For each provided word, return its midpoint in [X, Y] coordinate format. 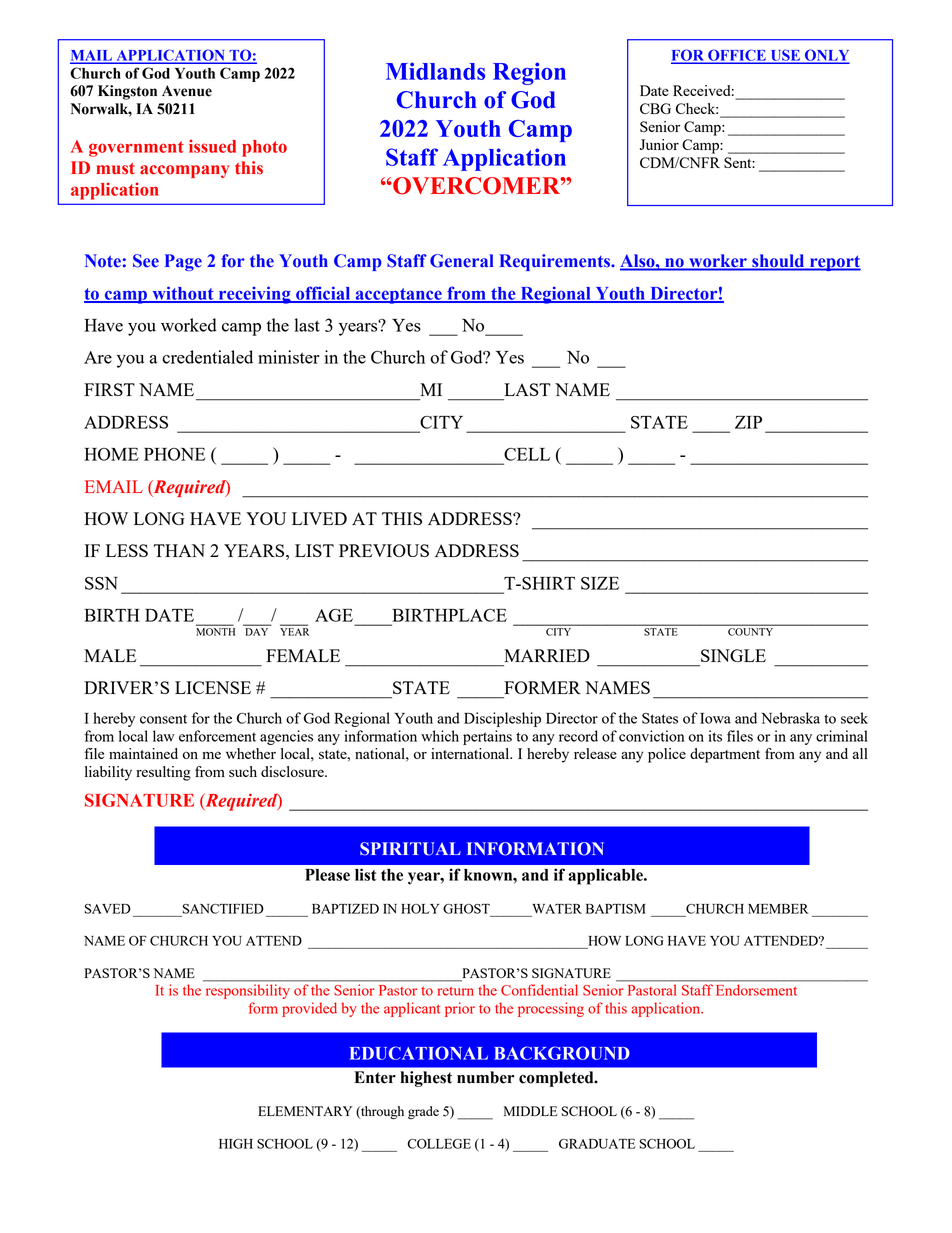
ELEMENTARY [305, 1111]
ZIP [748, 422]
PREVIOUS [384, 550]
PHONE [174, 454]
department [725, 755]
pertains [487, 737]
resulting [163, 773]
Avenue [187, 91]
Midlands [435, 71]
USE [785, 56]
